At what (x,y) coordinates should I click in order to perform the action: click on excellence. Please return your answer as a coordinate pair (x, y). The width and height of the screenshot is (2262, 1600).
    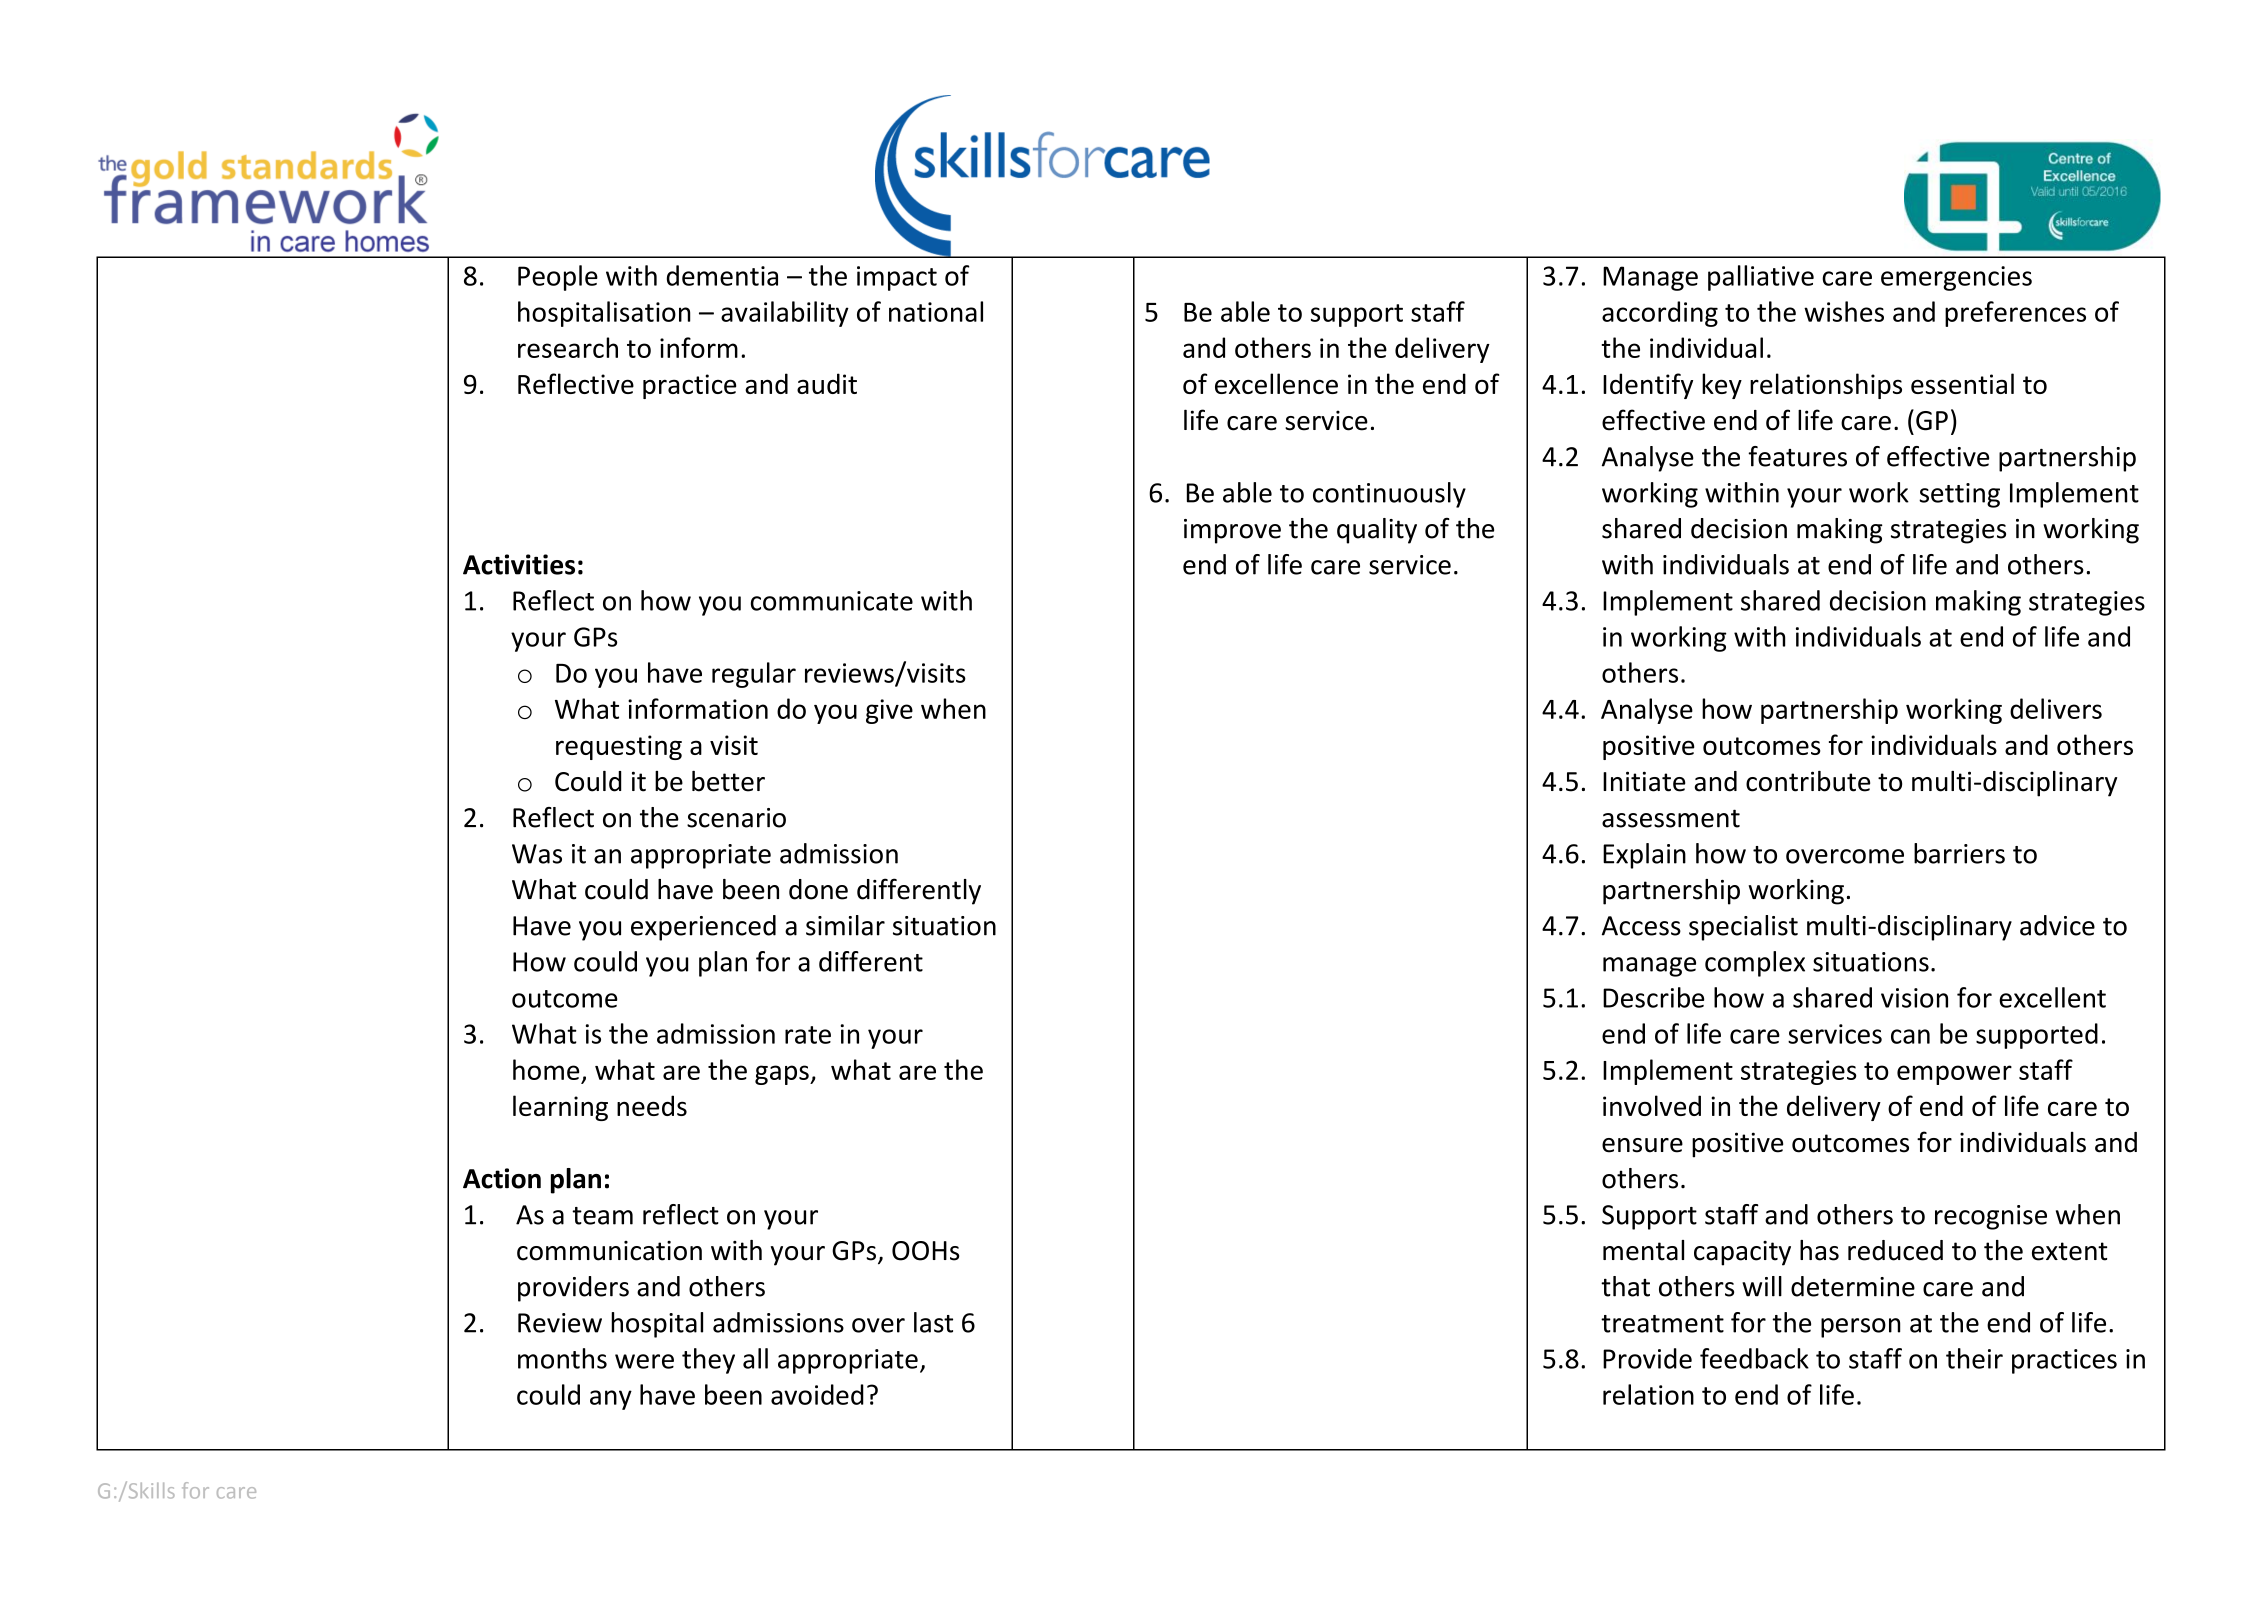
    Looking at the image, I should click on (1276, 383).
